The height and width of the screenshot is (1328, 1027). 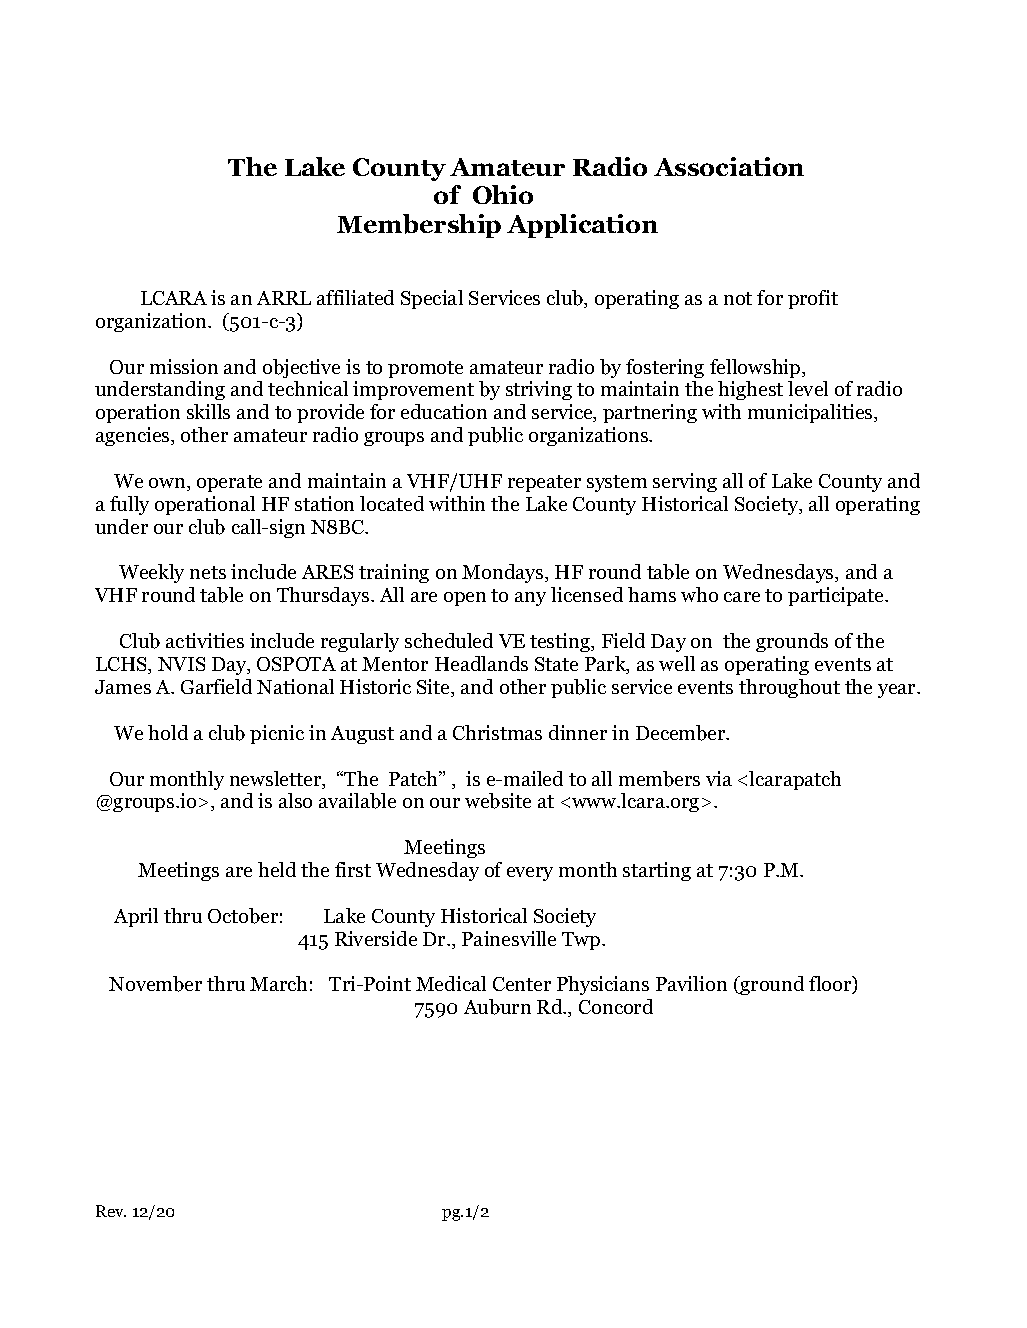 I want to click on participate, so click(x=837, y=596).
